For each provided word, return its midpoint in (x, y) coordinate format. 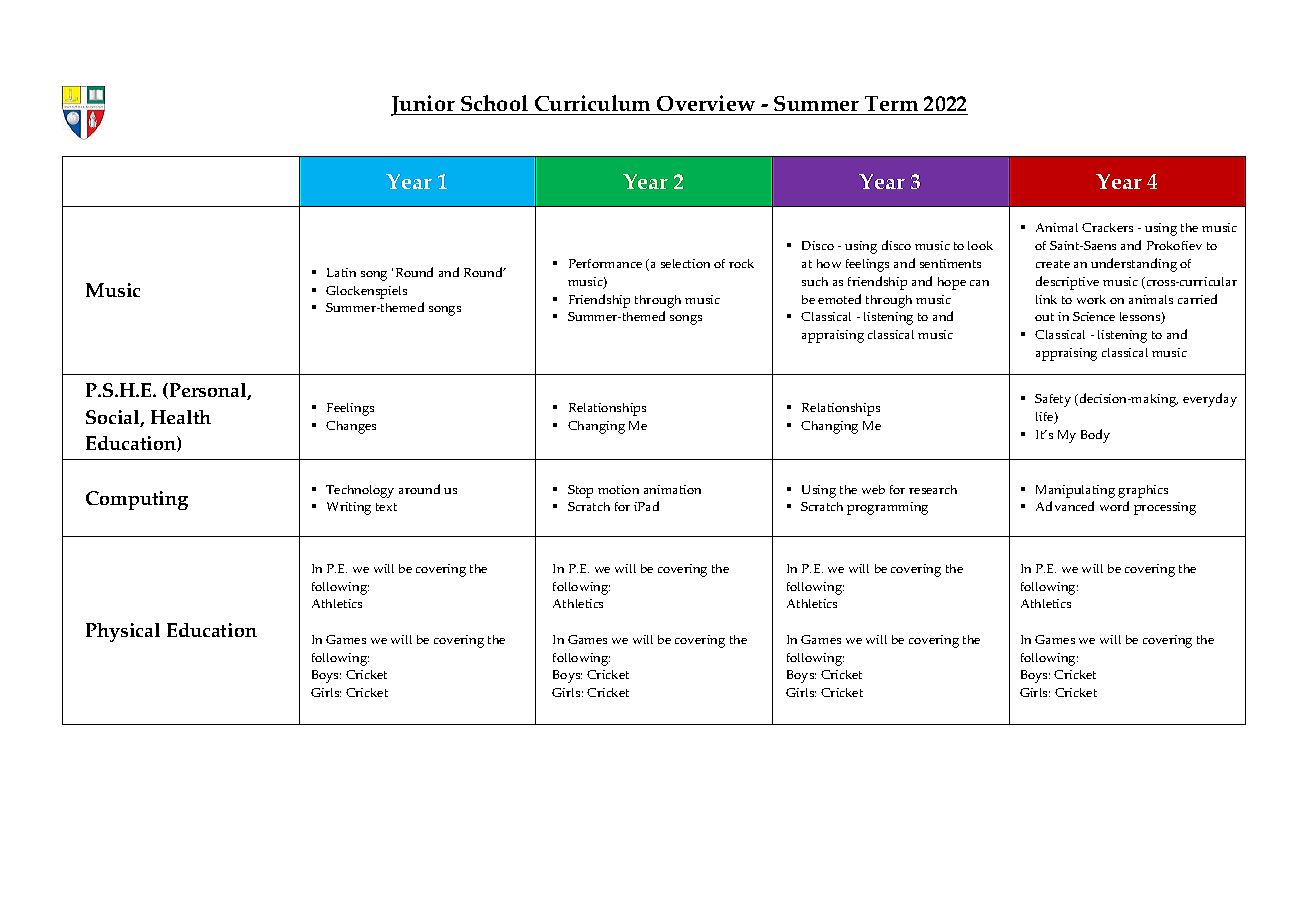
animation (672, 489)
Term (892, 105)
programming (887, 508)
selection (685, 263)
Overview (706, 105)
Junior (424, 105)
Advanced (1065, 506)
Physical (123, 632)
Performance (605, 263)
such (815, 281)
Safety (1053, 400)
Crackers (1107, 227)
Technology (360, 491)
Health (181, 417)
